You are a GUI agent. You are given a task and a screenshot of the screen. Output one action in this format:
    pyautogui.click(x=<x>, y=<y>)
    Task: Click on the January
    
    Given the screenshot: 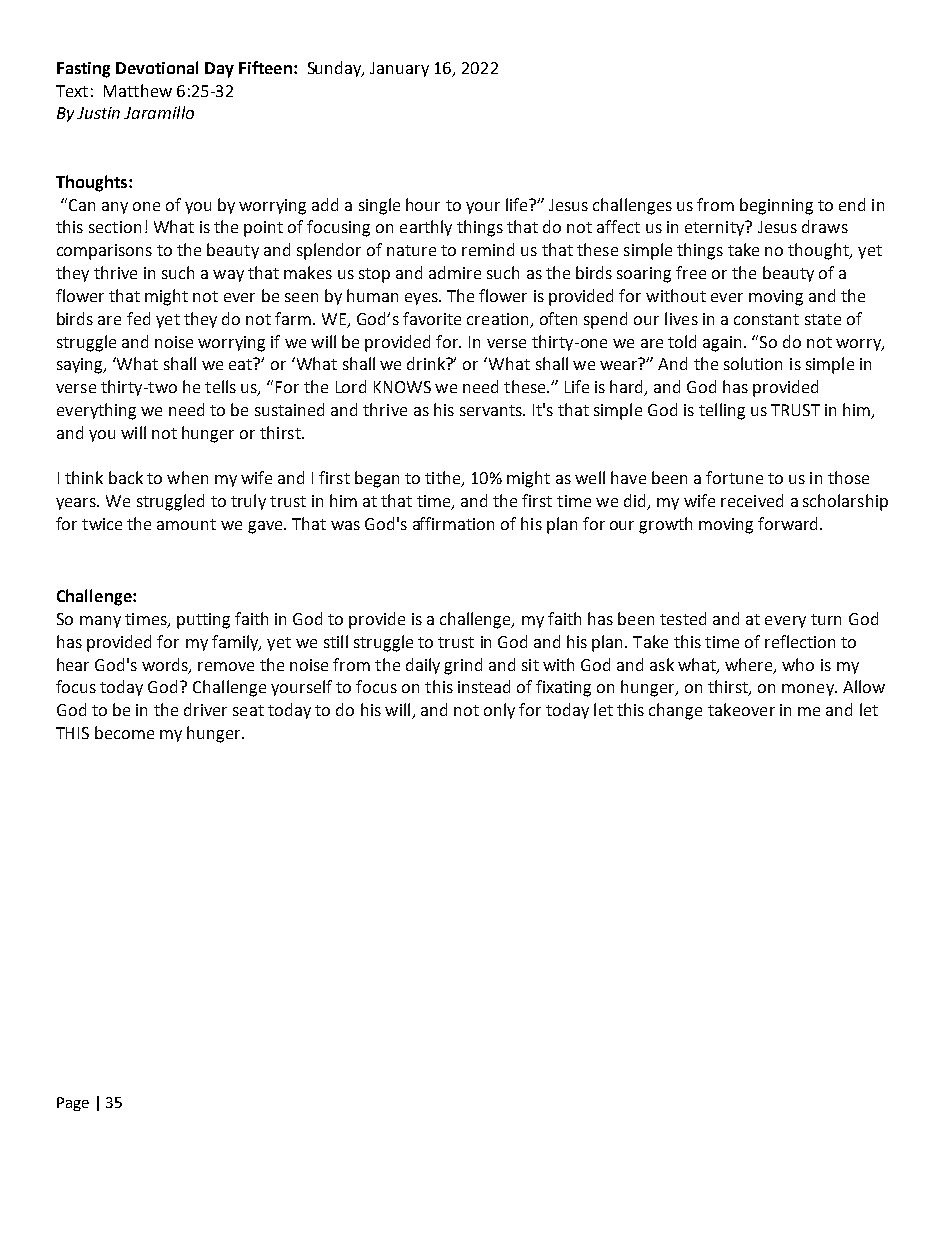 What is the action you would take?
    pyautogui.click(x=399, y=69)
